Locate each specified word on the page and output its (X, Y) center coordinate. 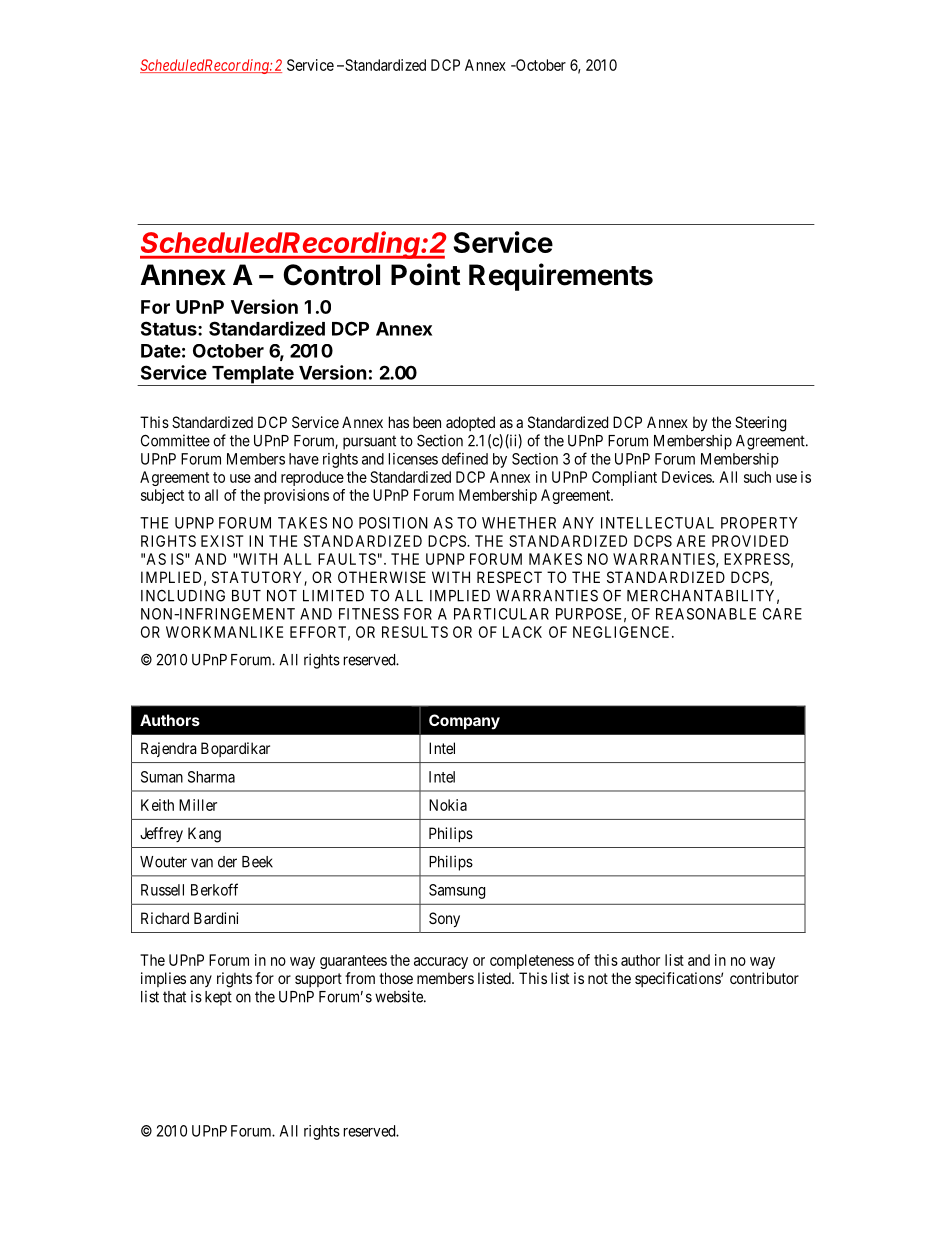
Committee (175, 440)
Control (331, 275)
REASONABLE (706, 614)
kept (218, 998)
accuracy (441, 963)
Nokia (448, 805)
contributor (764, 978)
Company (464, 722)
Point (425, 274)
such (757, 477)
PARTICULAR (501, 614)
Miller (198, 805)
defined (465, 458)
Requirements (561, 277)
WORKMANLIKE (224, 632)
